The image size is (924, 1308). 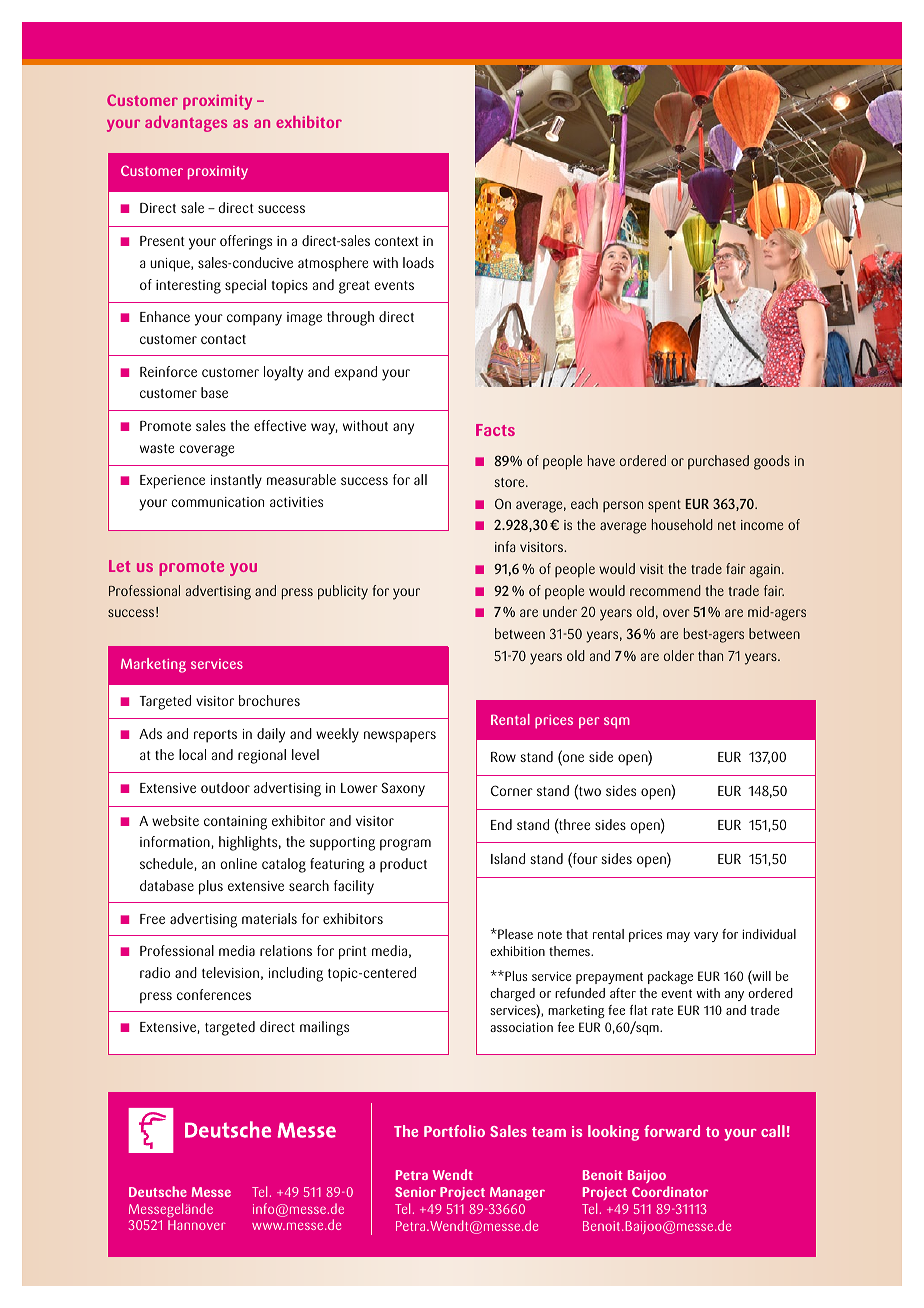 What do you see at coordinates (706, 937) in the document?
I see `vary` at bounding box center [706, 937].
